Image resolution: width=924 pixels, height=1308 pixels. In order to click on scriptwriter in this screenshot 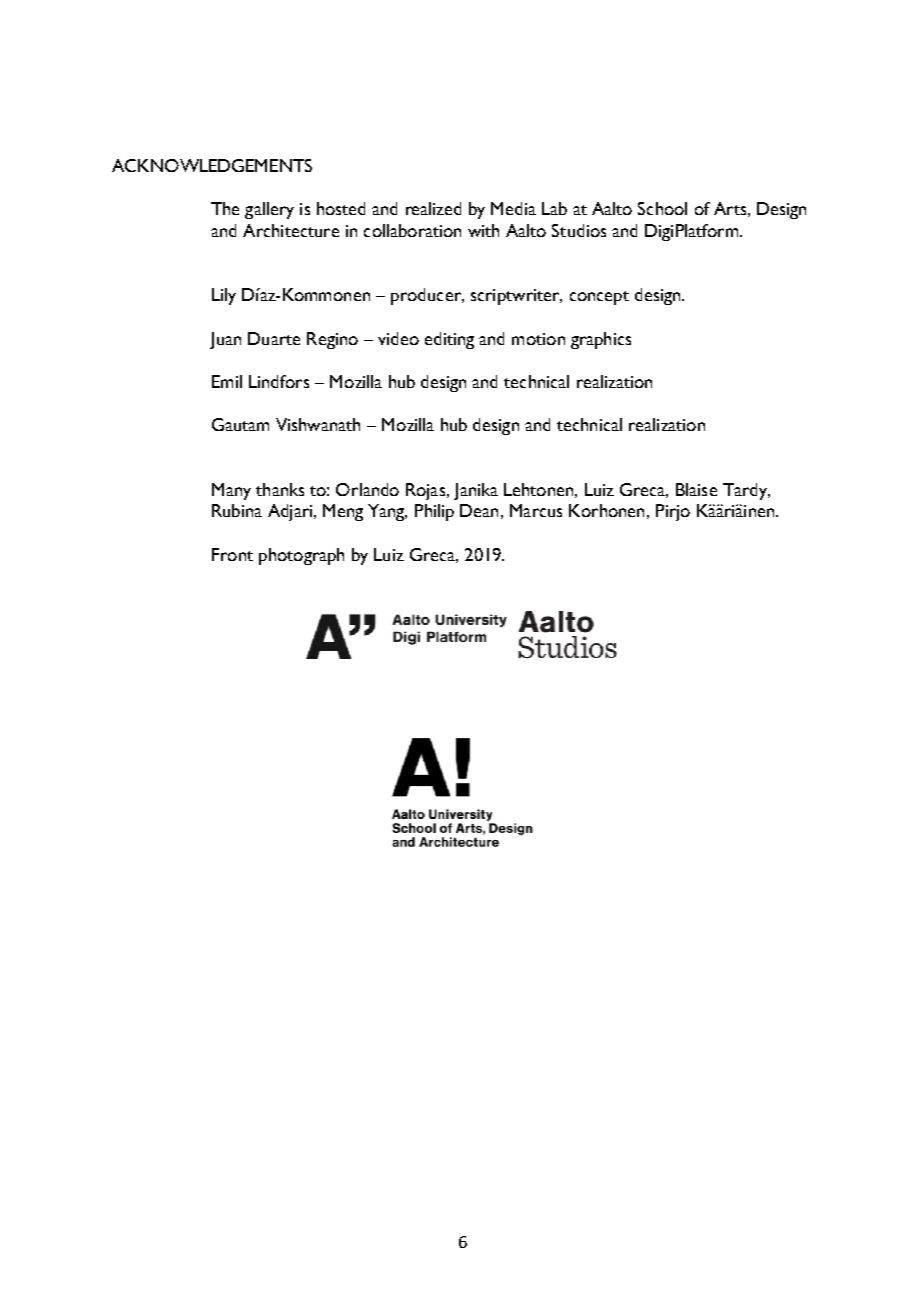, I will do `click(516, 297)`.
